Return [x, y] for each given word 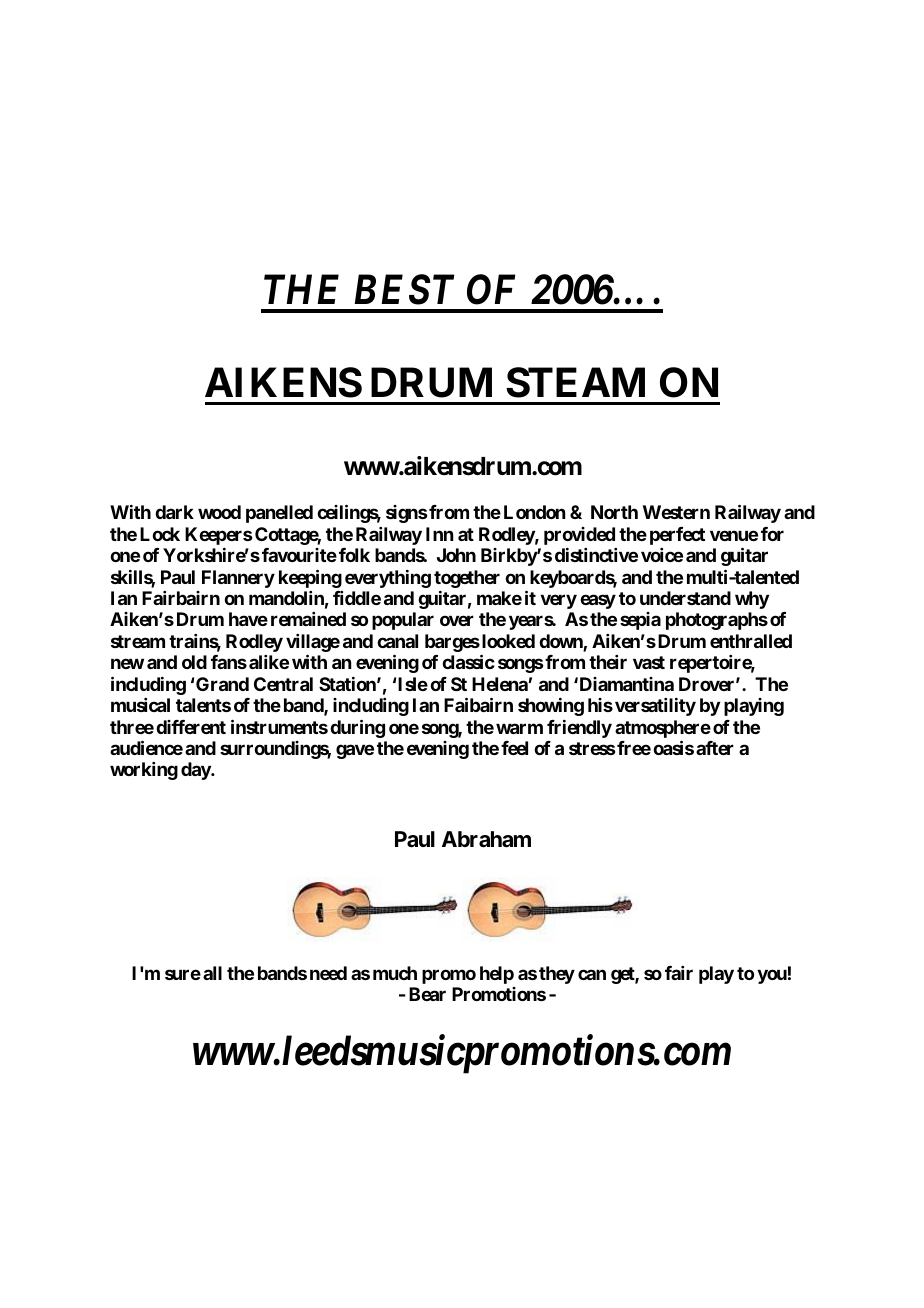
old [194, 662]
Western [676, 512]
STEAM [575, 382]
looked [508, 641]
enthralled [751, 641]
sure [183, 974]
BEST [404, 289]
